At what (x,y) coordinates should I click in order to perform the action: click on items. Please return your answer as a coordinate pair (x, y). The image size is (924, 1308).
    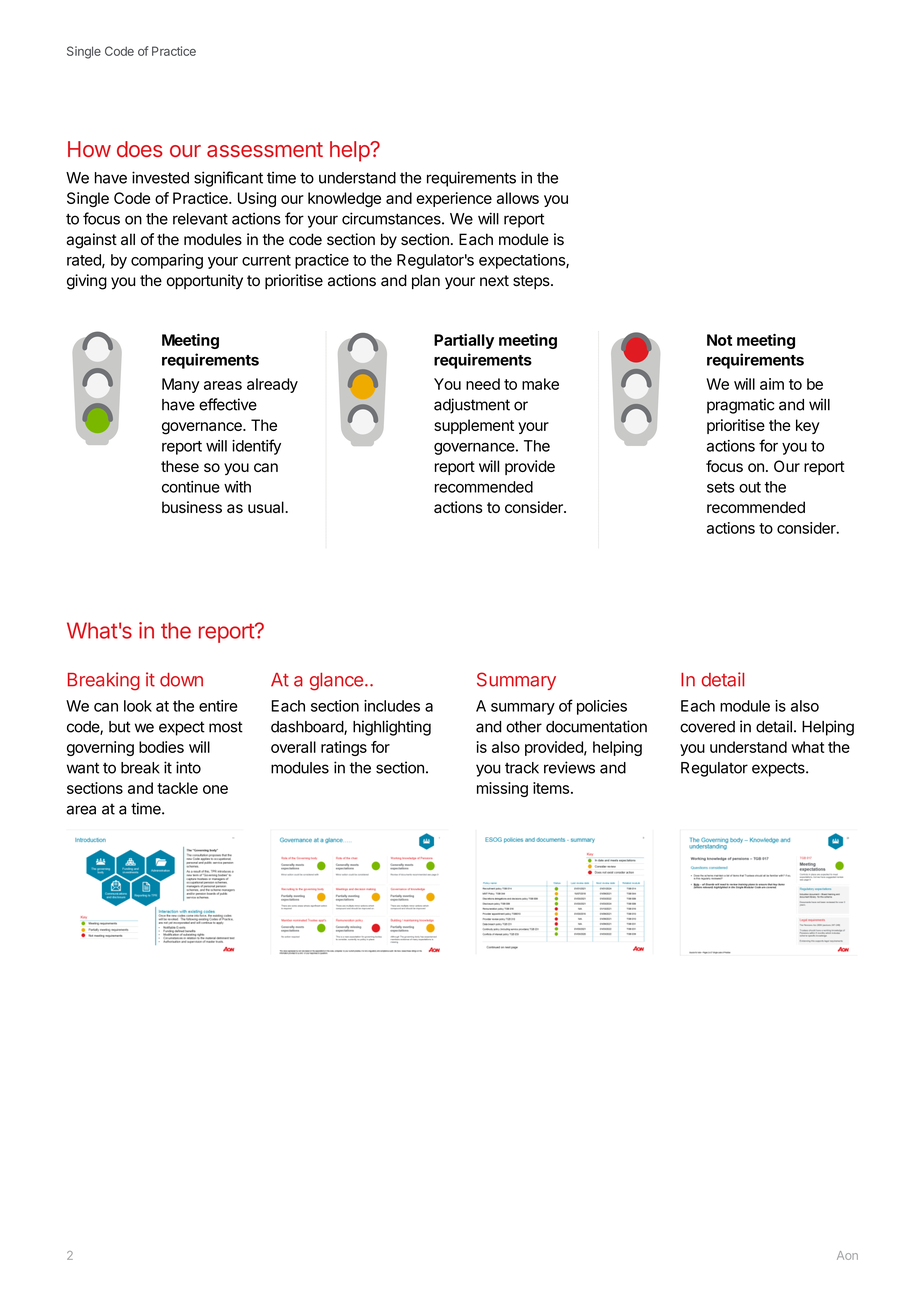
    Looking at the image, I should click on (551, 788).
